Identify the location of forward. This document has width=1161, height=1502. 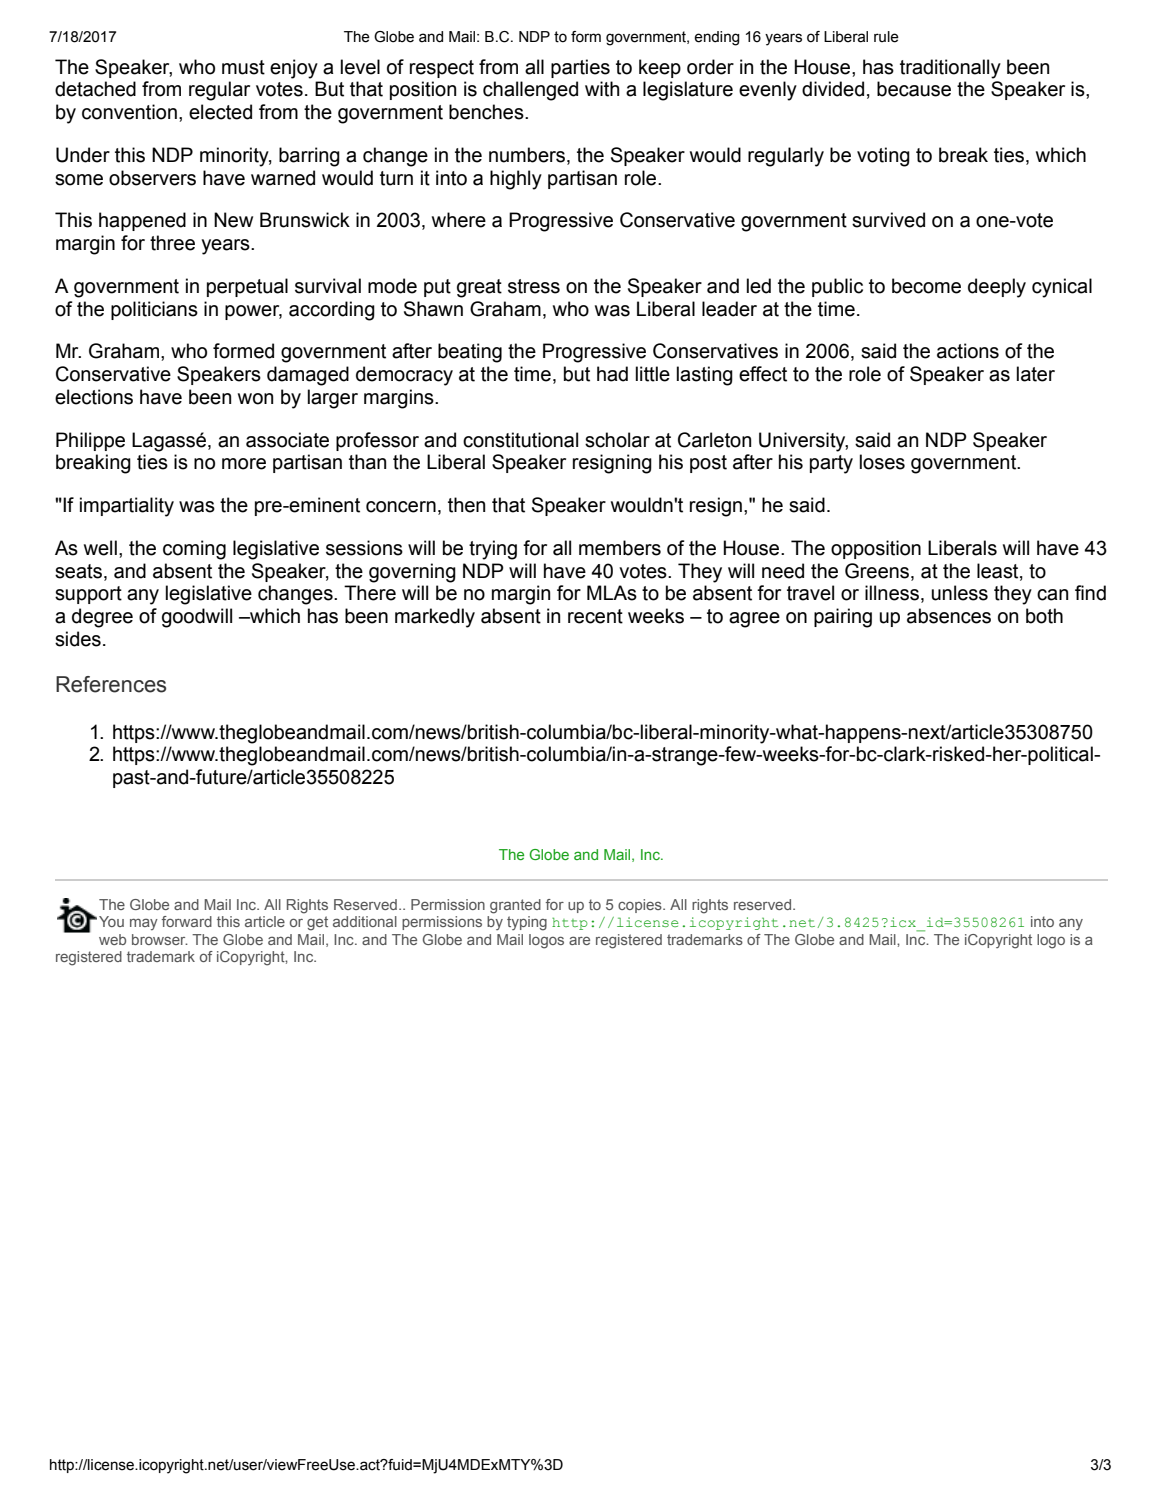
(187, 921).
